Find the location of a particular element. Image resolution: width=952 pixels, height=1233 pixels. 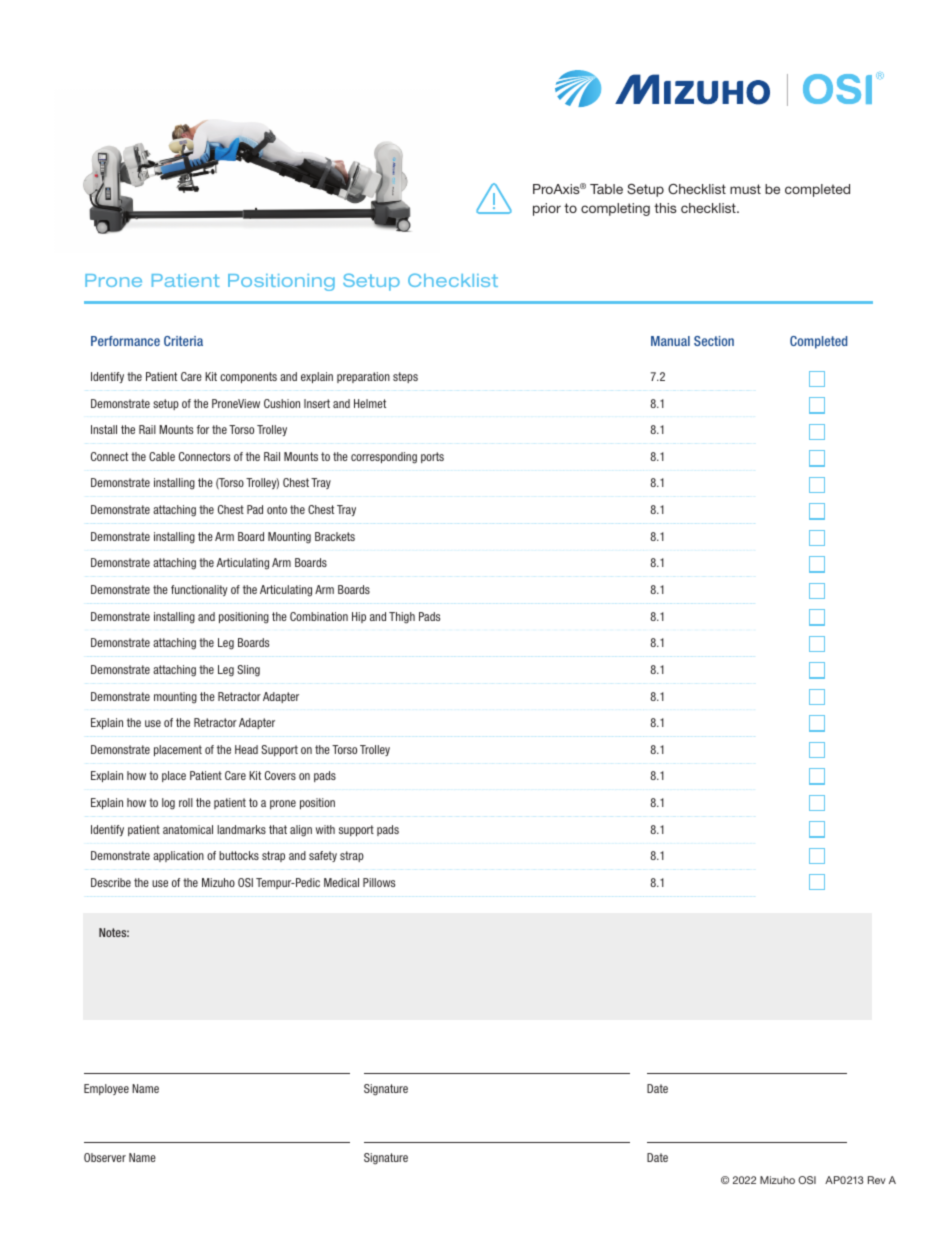

Rev is located at coordinates (877, 1180).
